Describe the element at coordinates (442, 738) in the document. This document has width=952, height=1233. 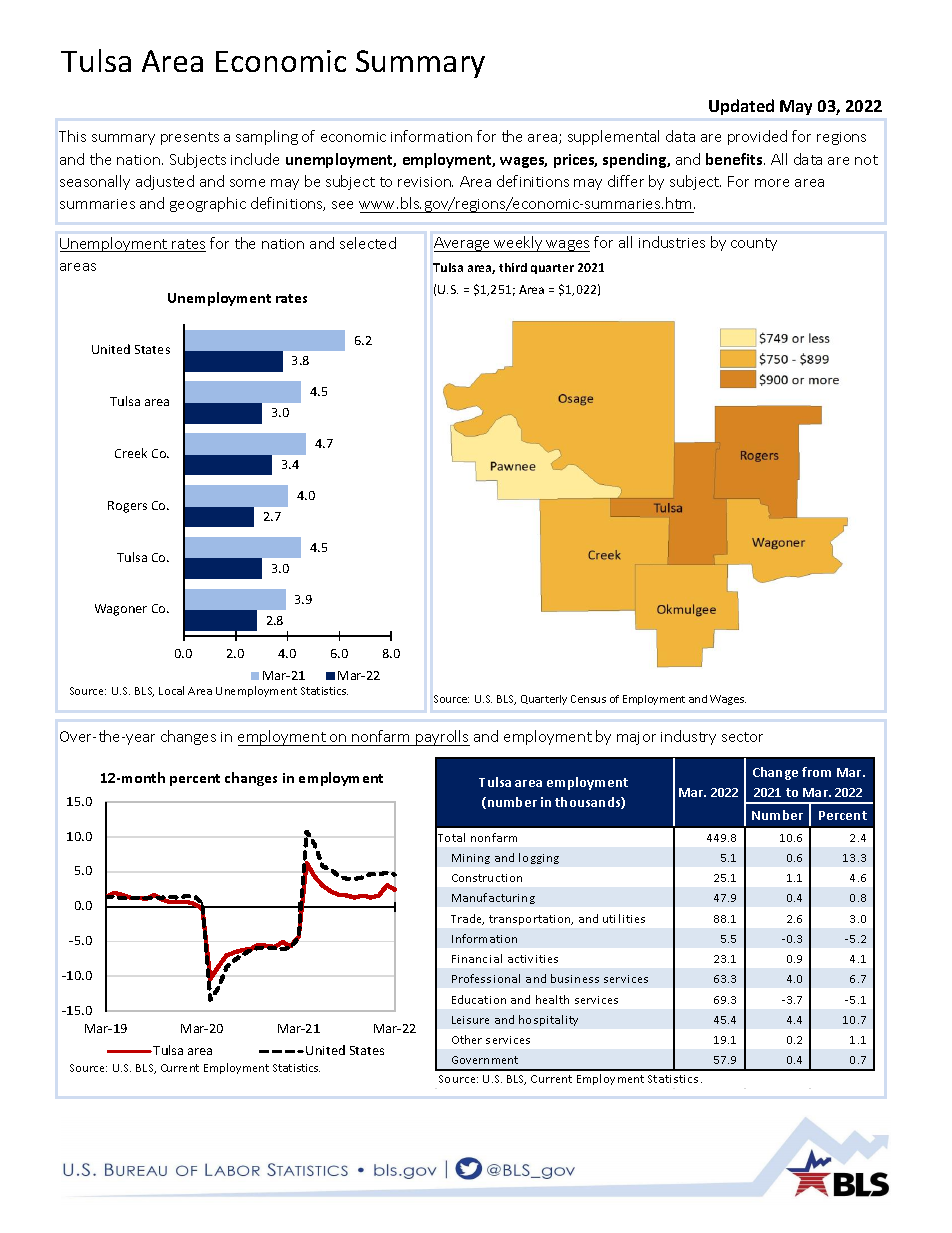
I see `payrolls` at that location.
